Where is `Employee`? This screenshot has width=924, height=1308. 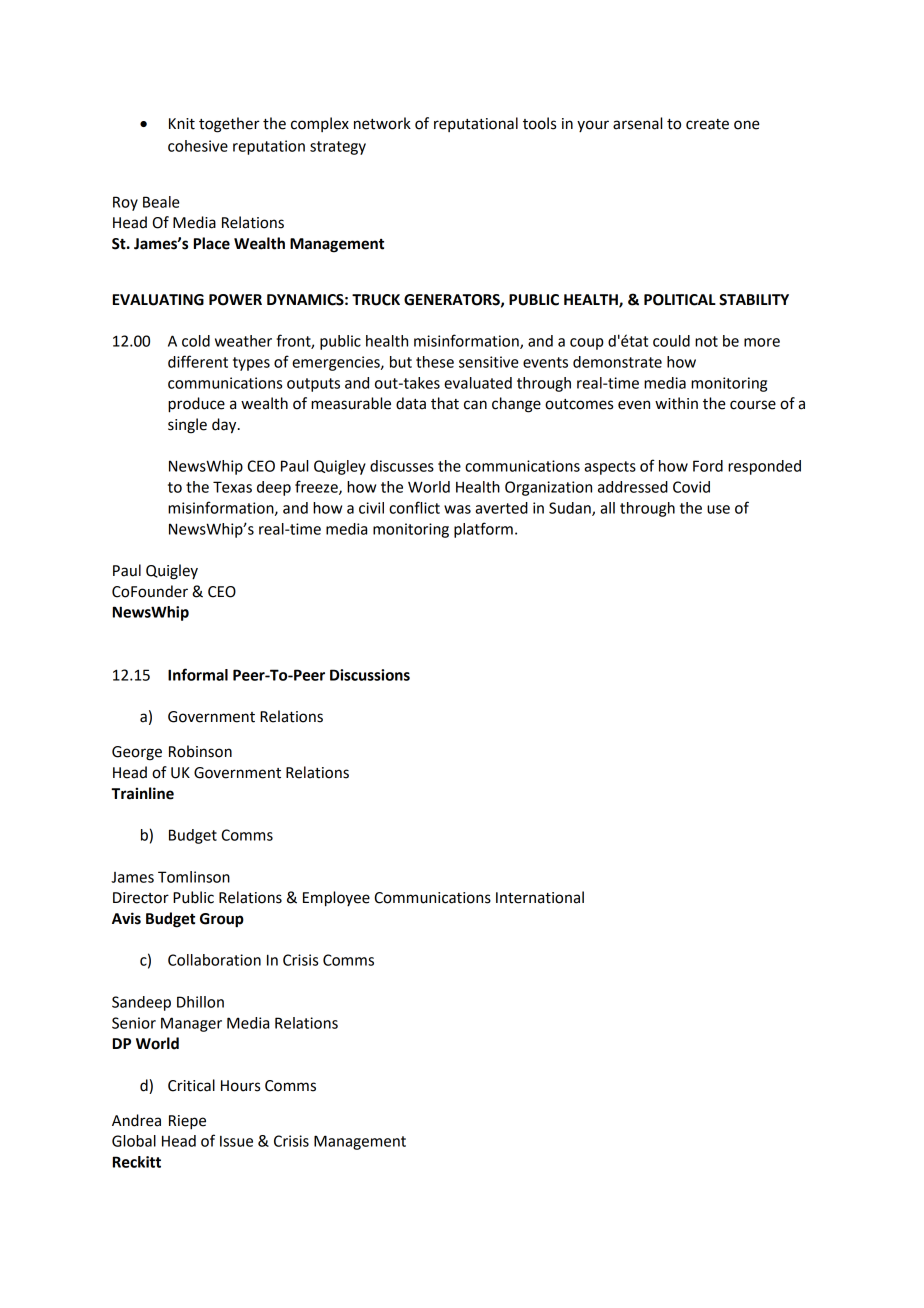
Employee is located at coordinates (336, 899).
